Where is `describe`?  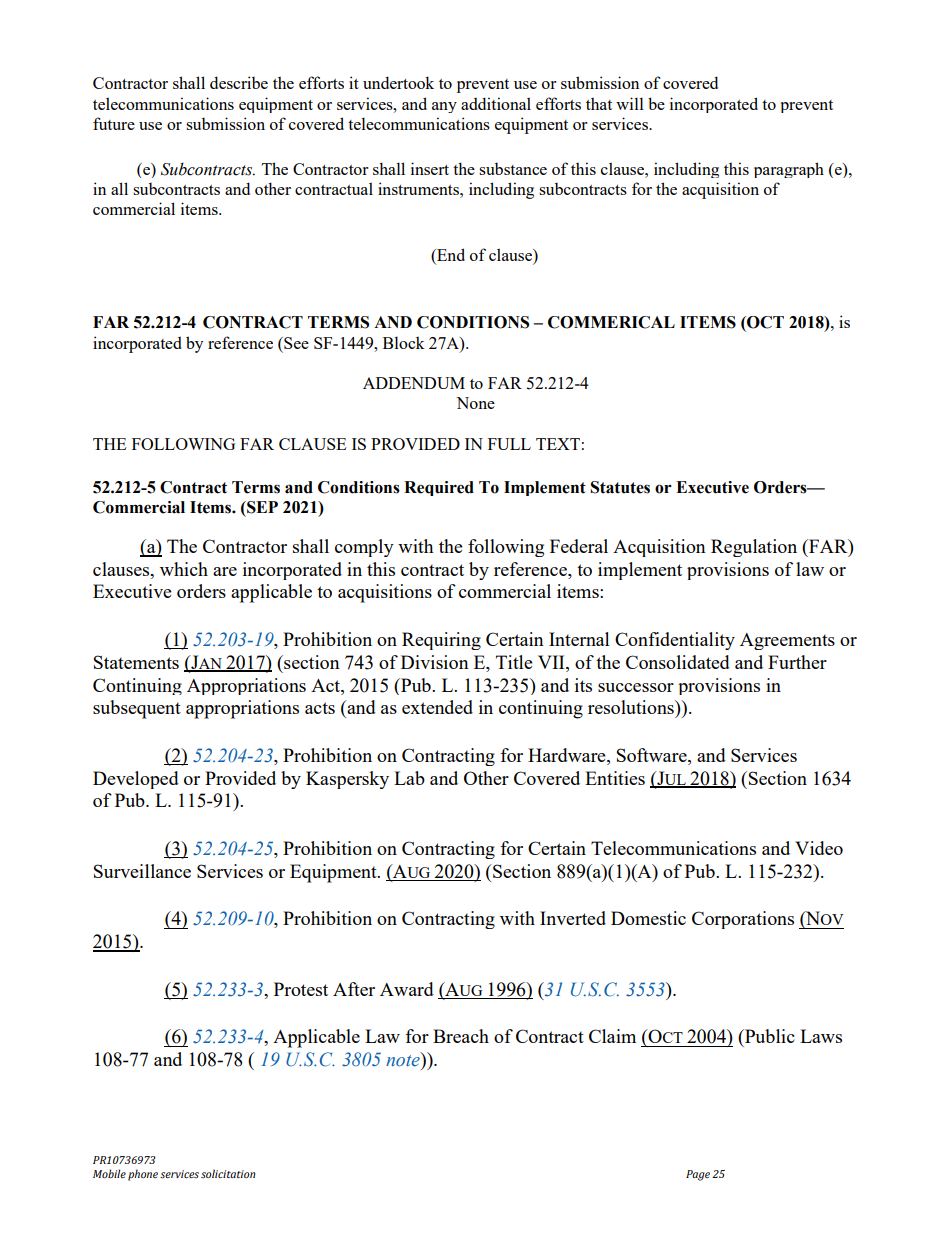 describe is located at coordinates (239, 82).
